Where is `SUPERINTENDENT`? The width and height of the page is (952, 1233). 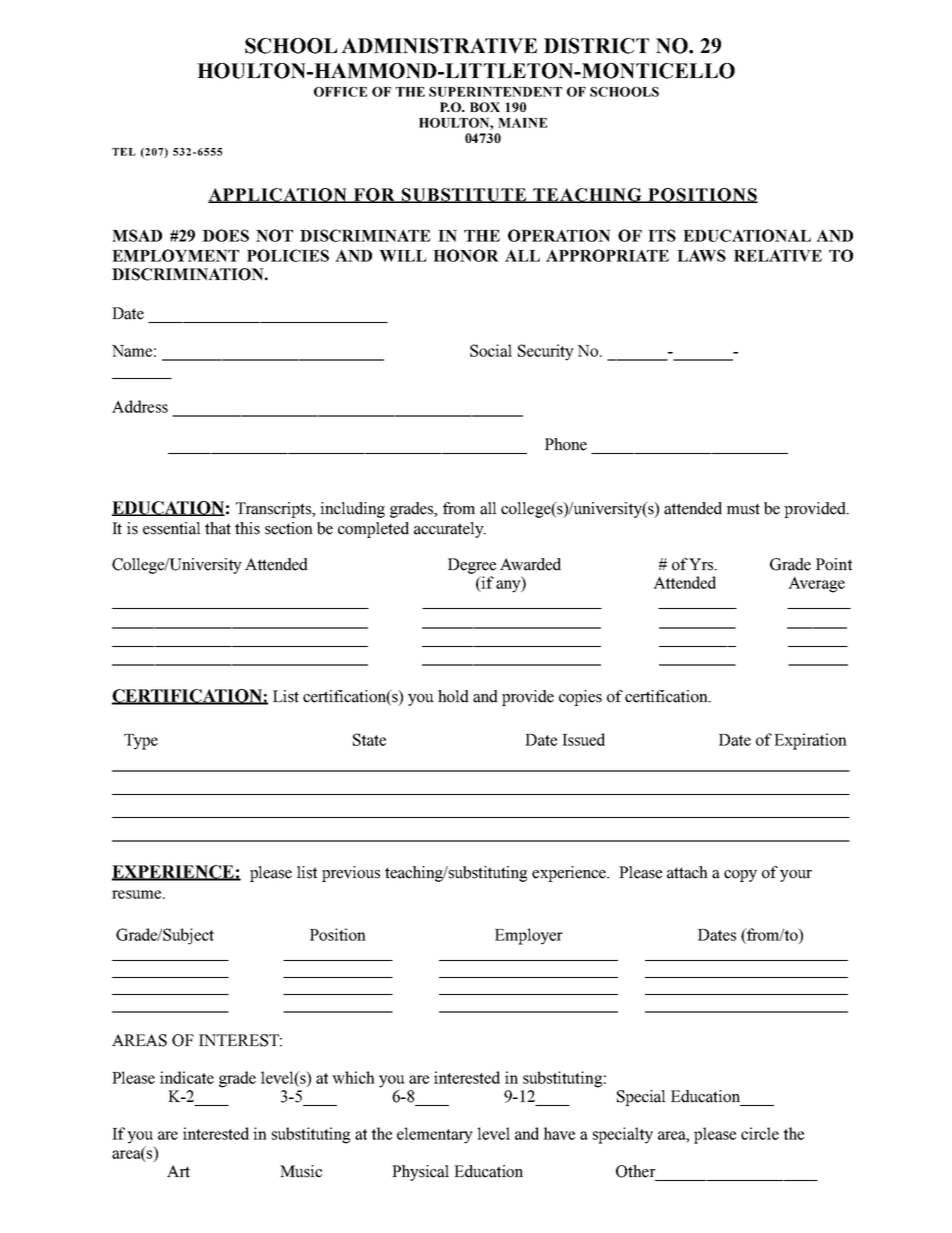
SUPERINTENDENT is located at coordinates (495, 92).
